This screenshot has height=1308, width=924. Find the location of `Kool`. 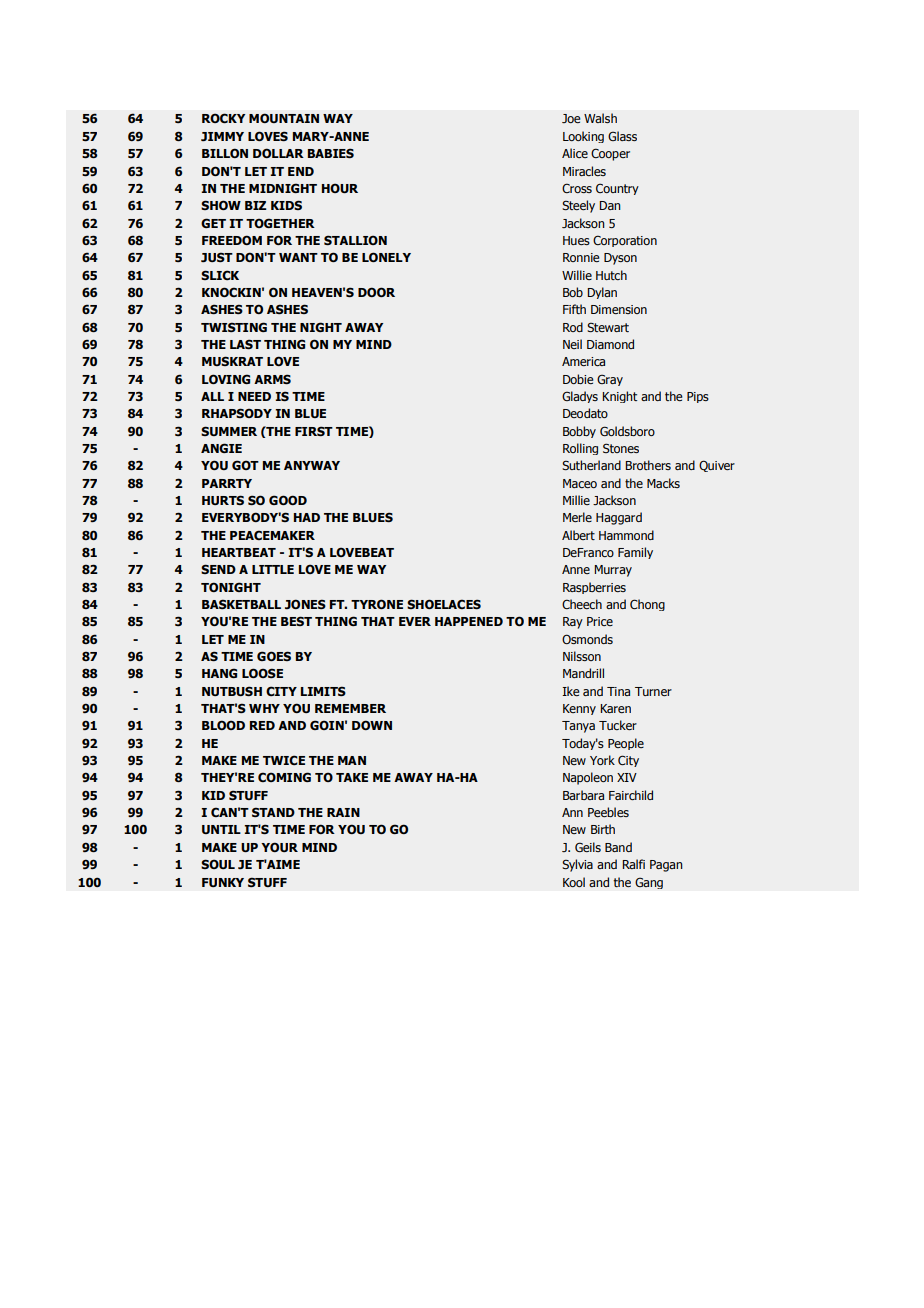

Kool is located at coordinates (574, 882).
